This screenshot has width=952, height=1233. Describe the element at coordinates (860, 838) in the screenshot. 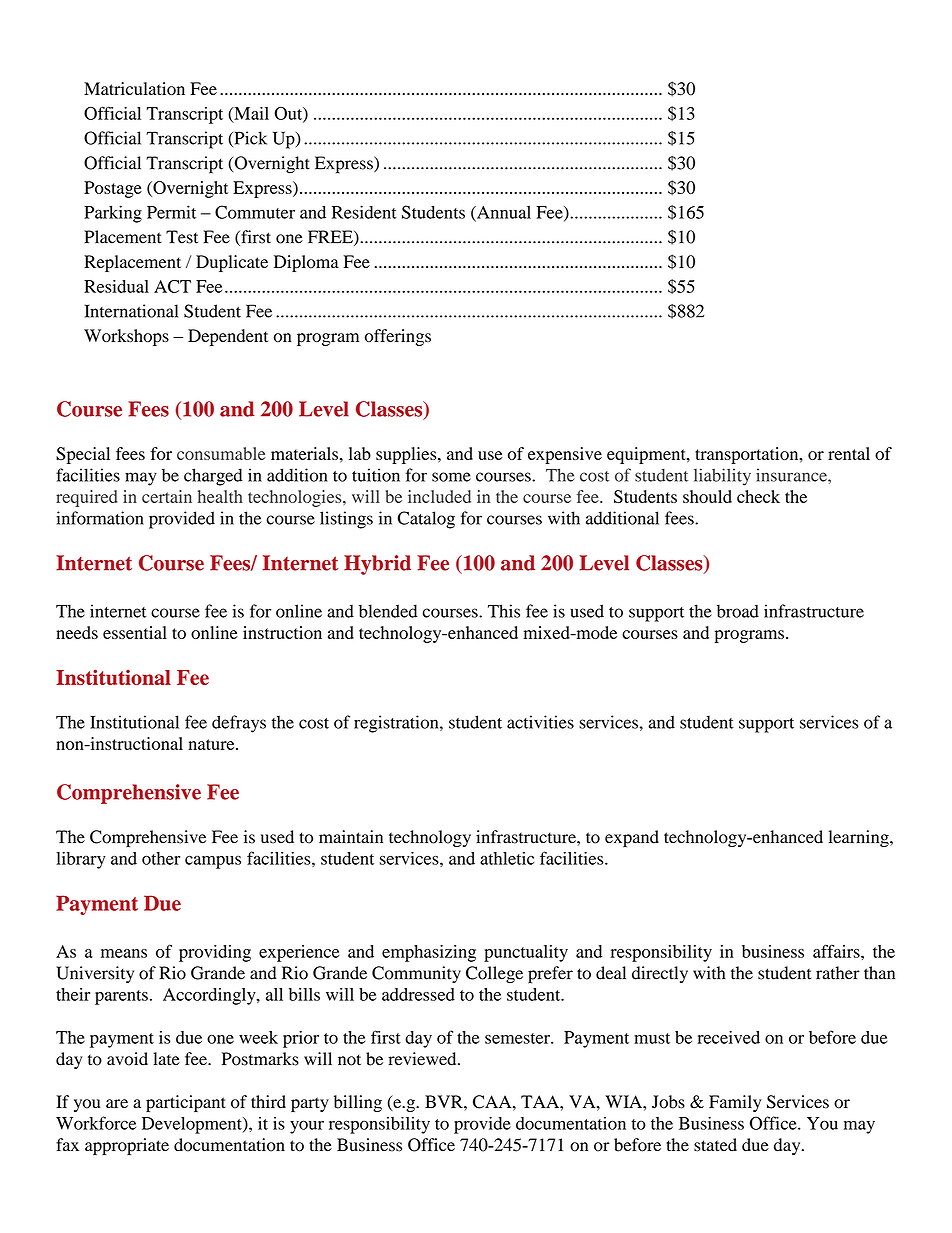

I see `learning` at that location.
